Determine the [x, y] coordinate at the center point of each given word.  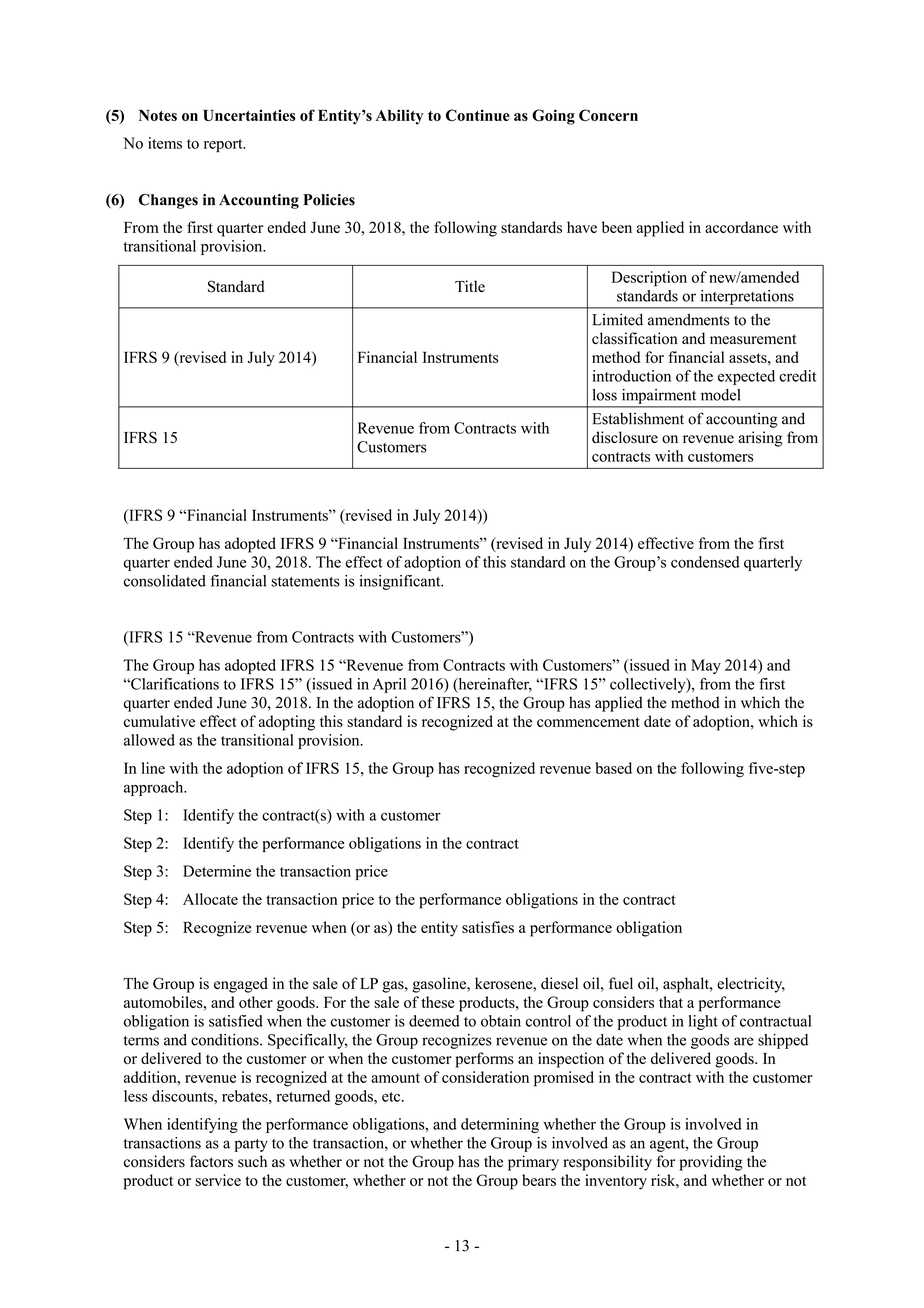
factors [211, 1161]
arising [760, 439]
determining [500, 1125]
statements [305, 582]
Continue [478, 115]
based [613, 768]
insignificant [401, 582]
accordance [741, 227]
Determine [217, 871]
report [224, 145]
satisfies [488, 927]
